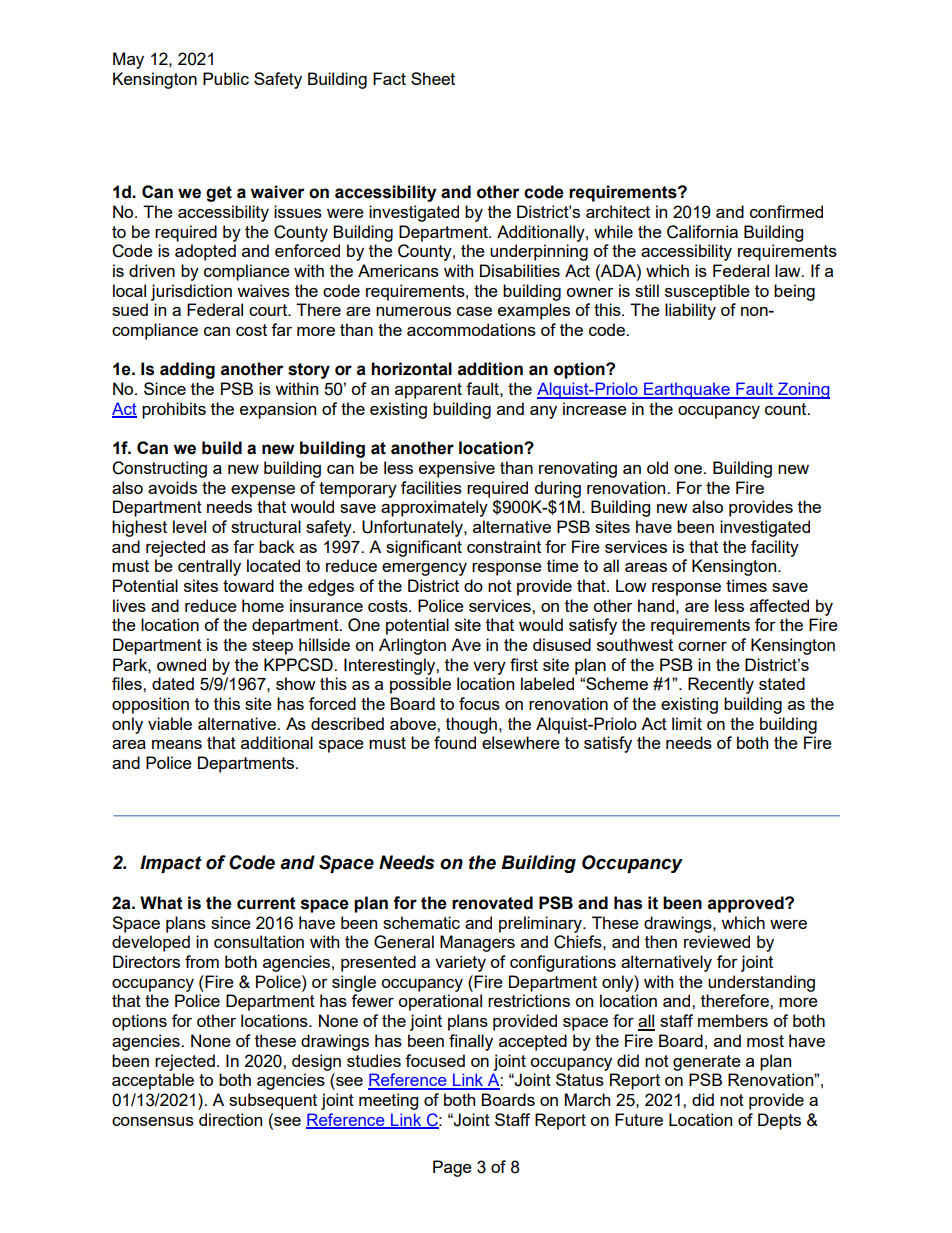  I want to click on Sheet, so click(433, 78).
